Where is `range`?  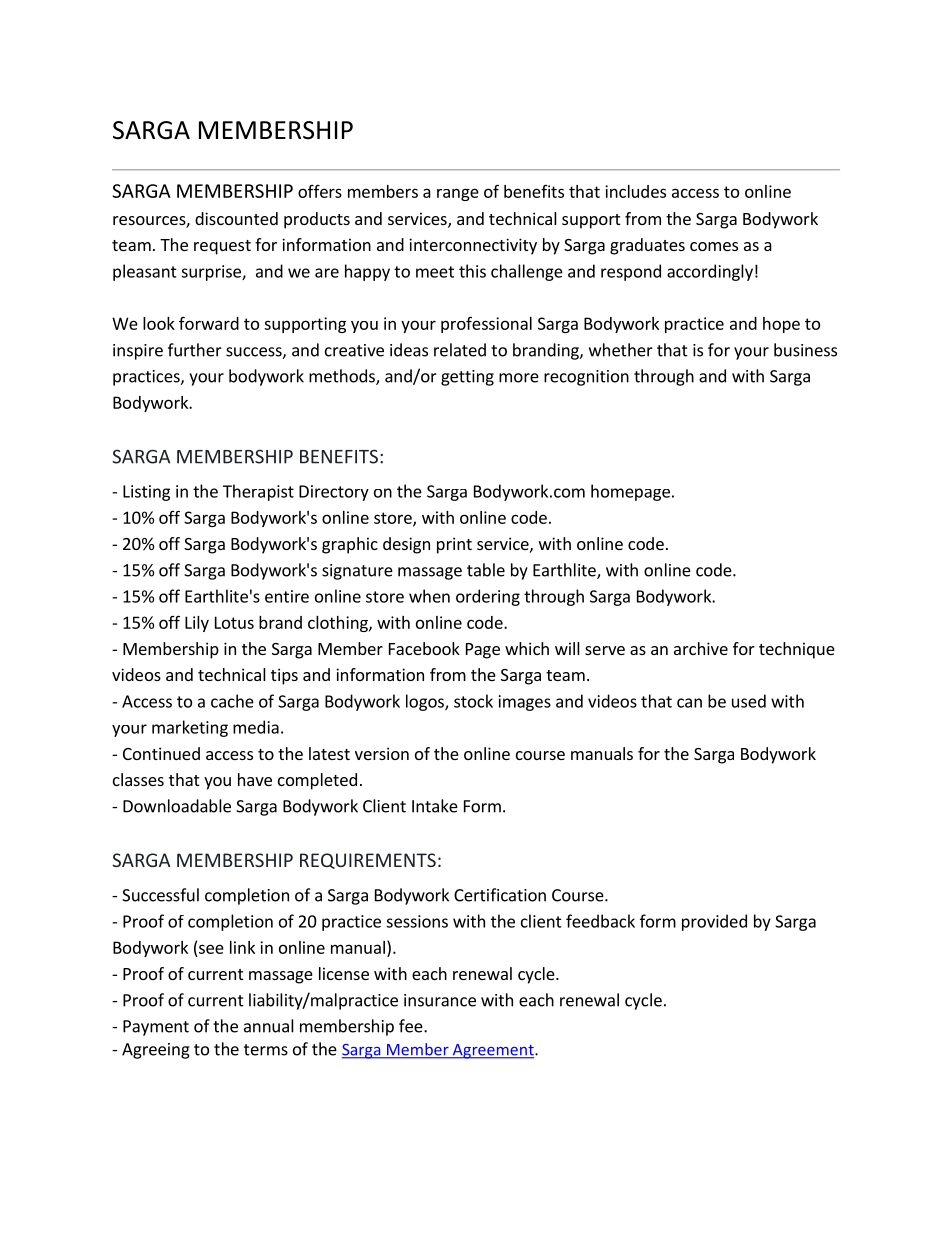 range is located at coordinates (458, 194).
